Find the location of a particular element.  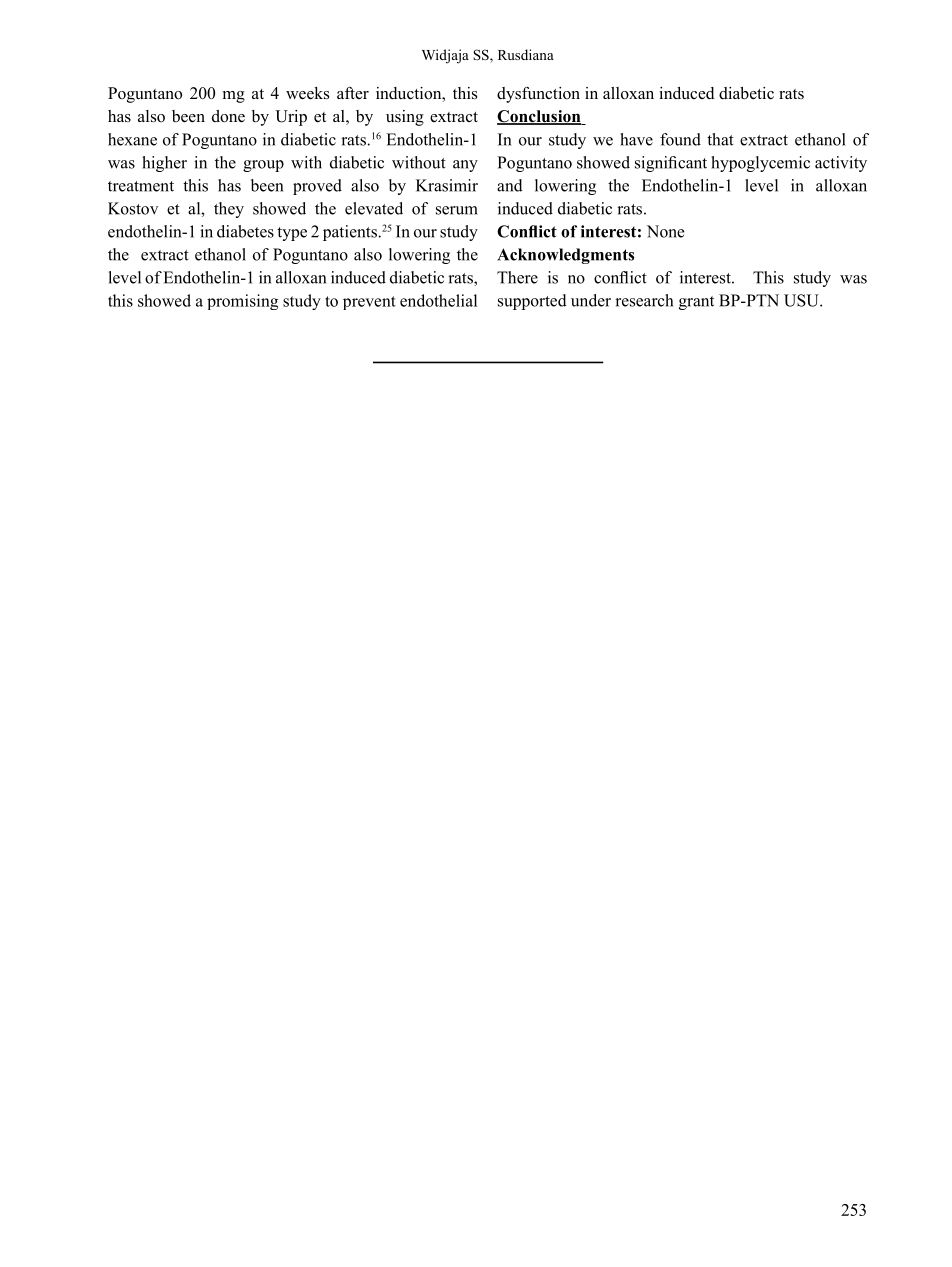

they is located at coordinates (229, 210).
